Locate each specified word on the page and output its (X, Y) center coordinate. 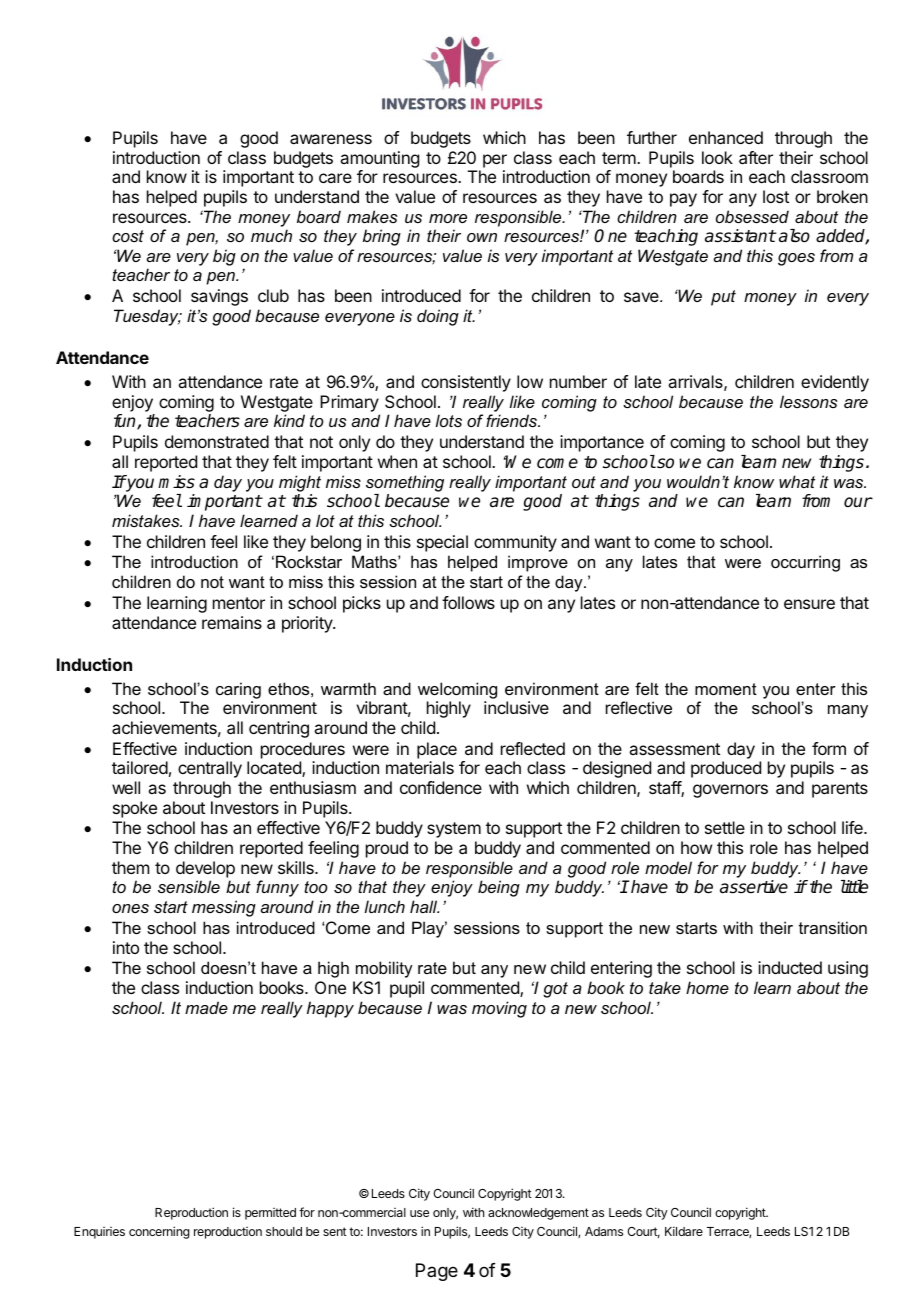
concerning (159, 1232)
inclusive (516, 707)
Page (437, 1272)
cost (128, 236)
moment (726, 689)
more (448, 218)
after (756, 157)
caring (238, 690)
